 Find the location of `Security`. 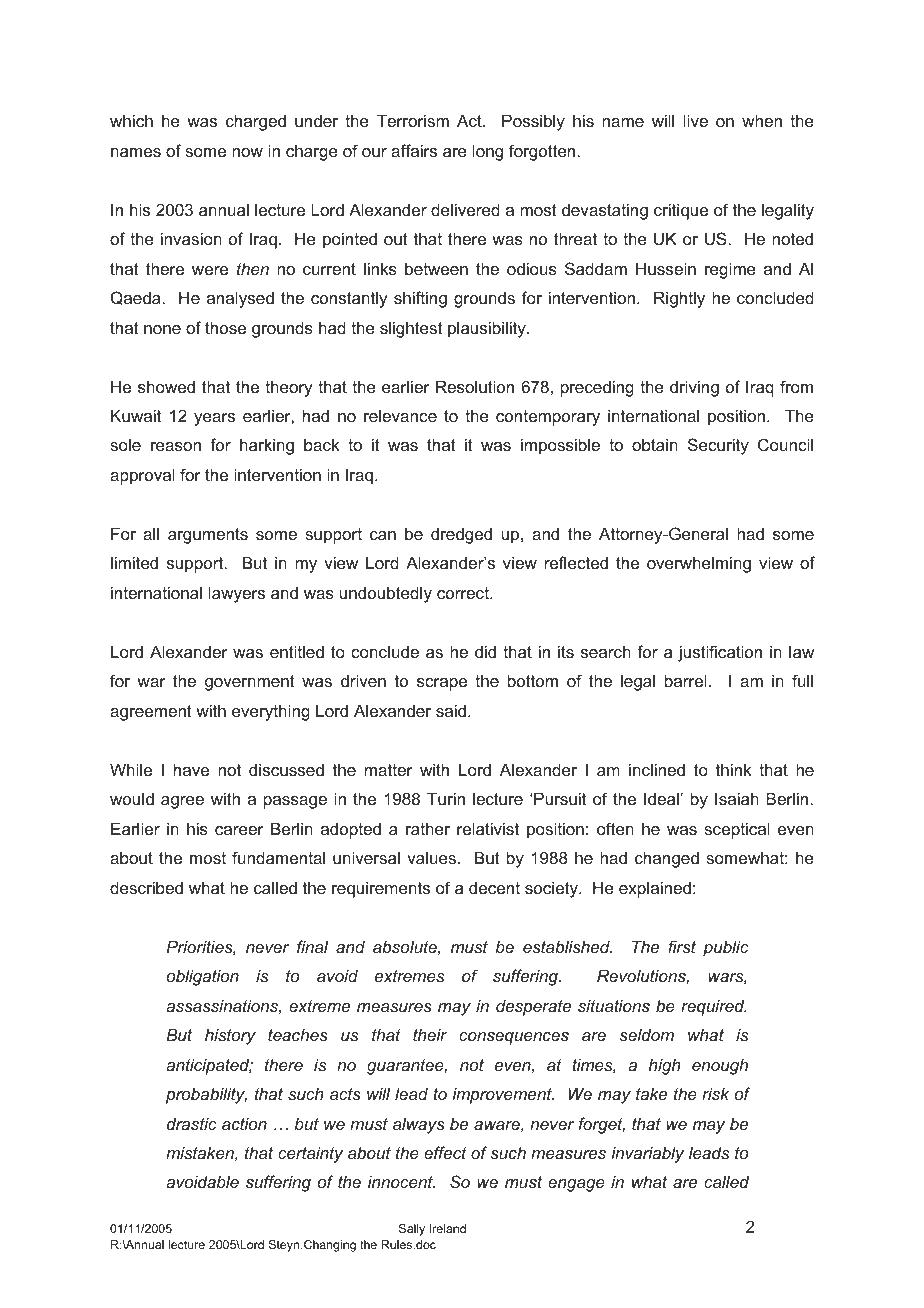

Security is located at coordinates (718, 446).
